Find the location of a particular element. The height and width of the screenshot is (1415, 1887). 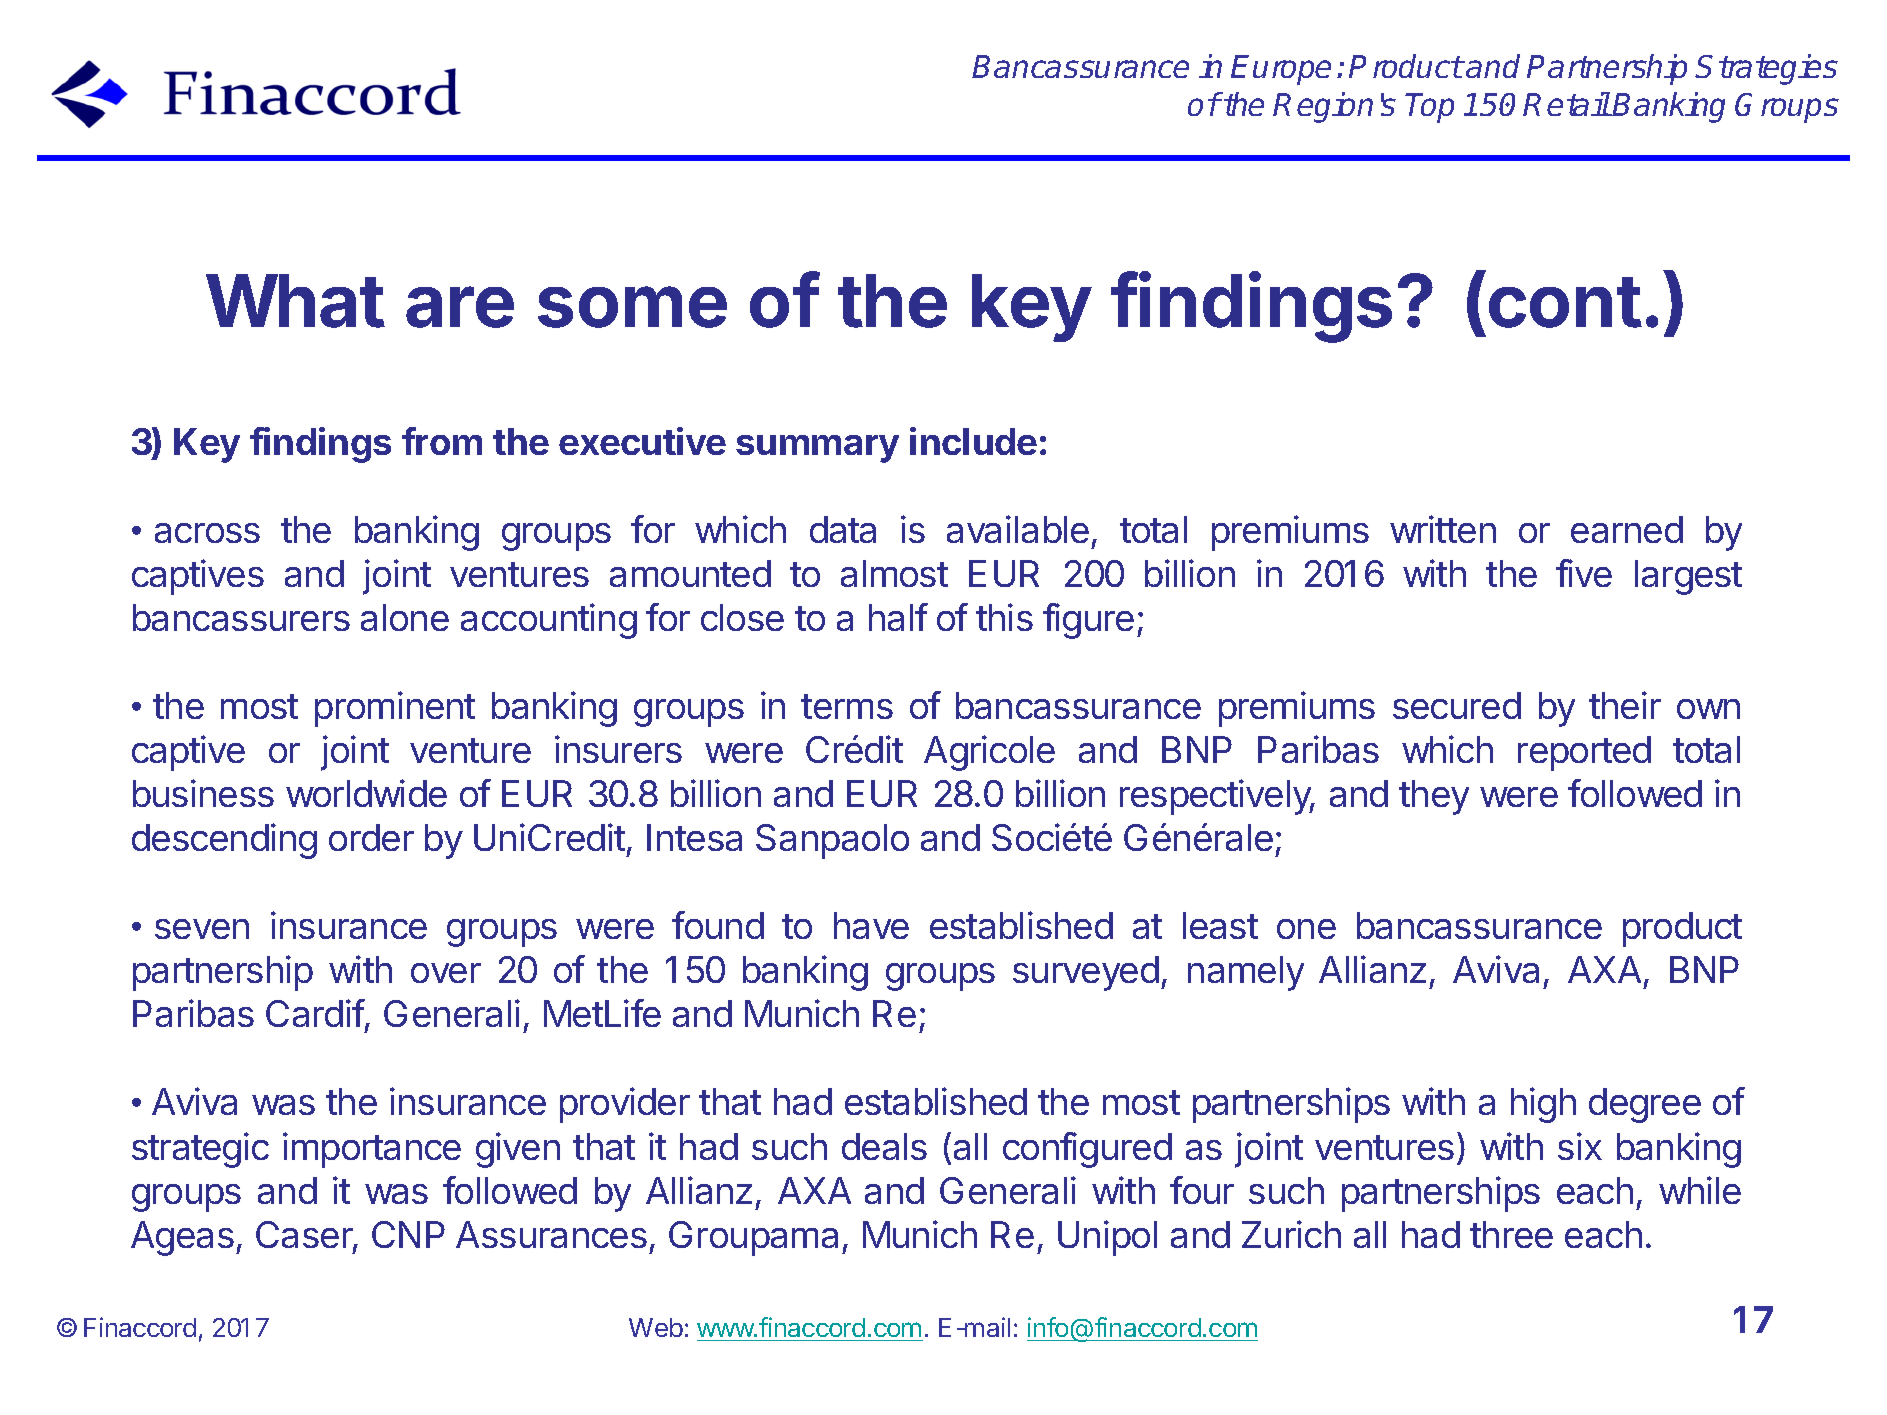

four is located at coordinates (1202, 1190).
